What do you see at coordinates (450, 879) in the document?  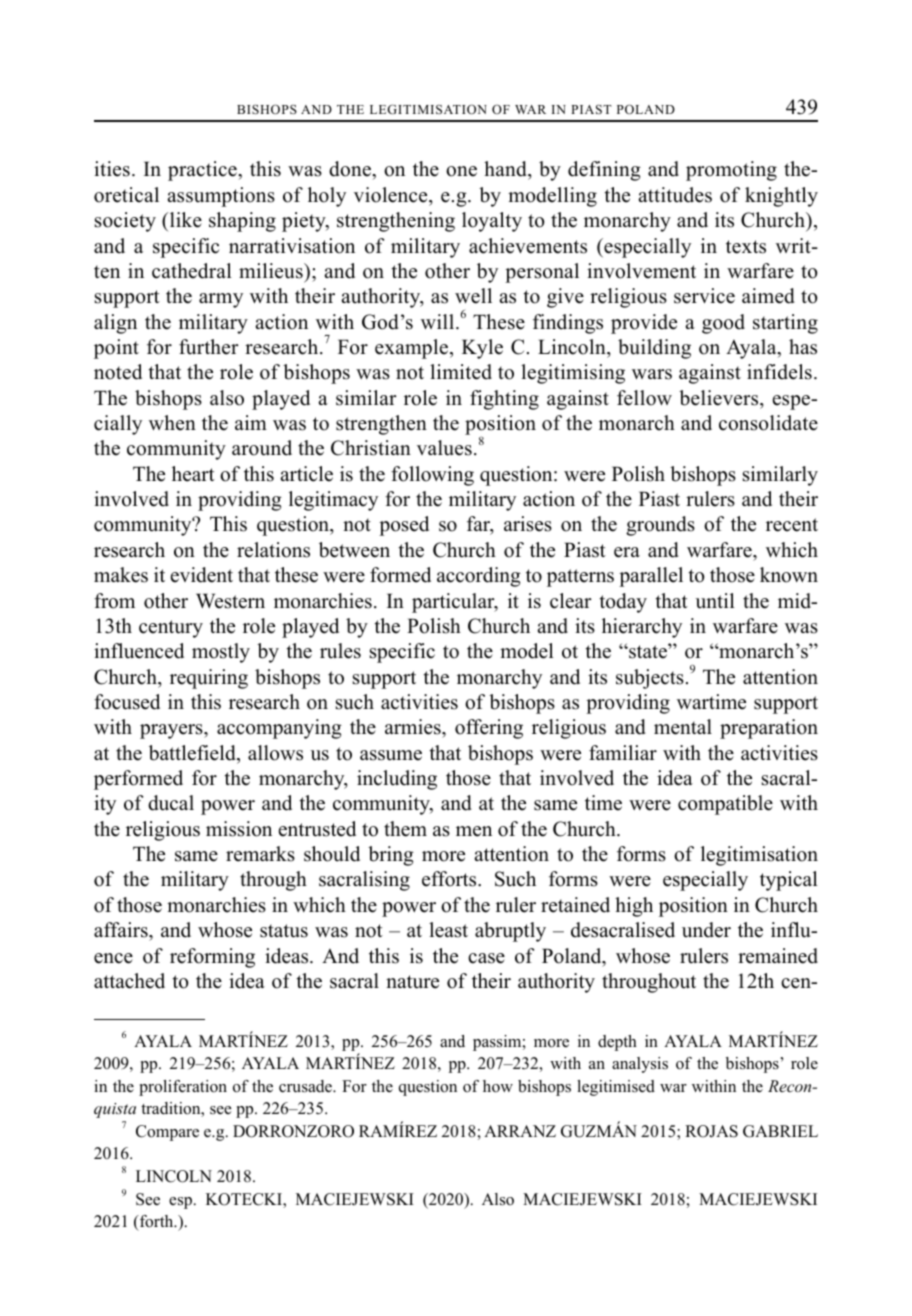 I see `efforts` at bounding box center [450, 879].
